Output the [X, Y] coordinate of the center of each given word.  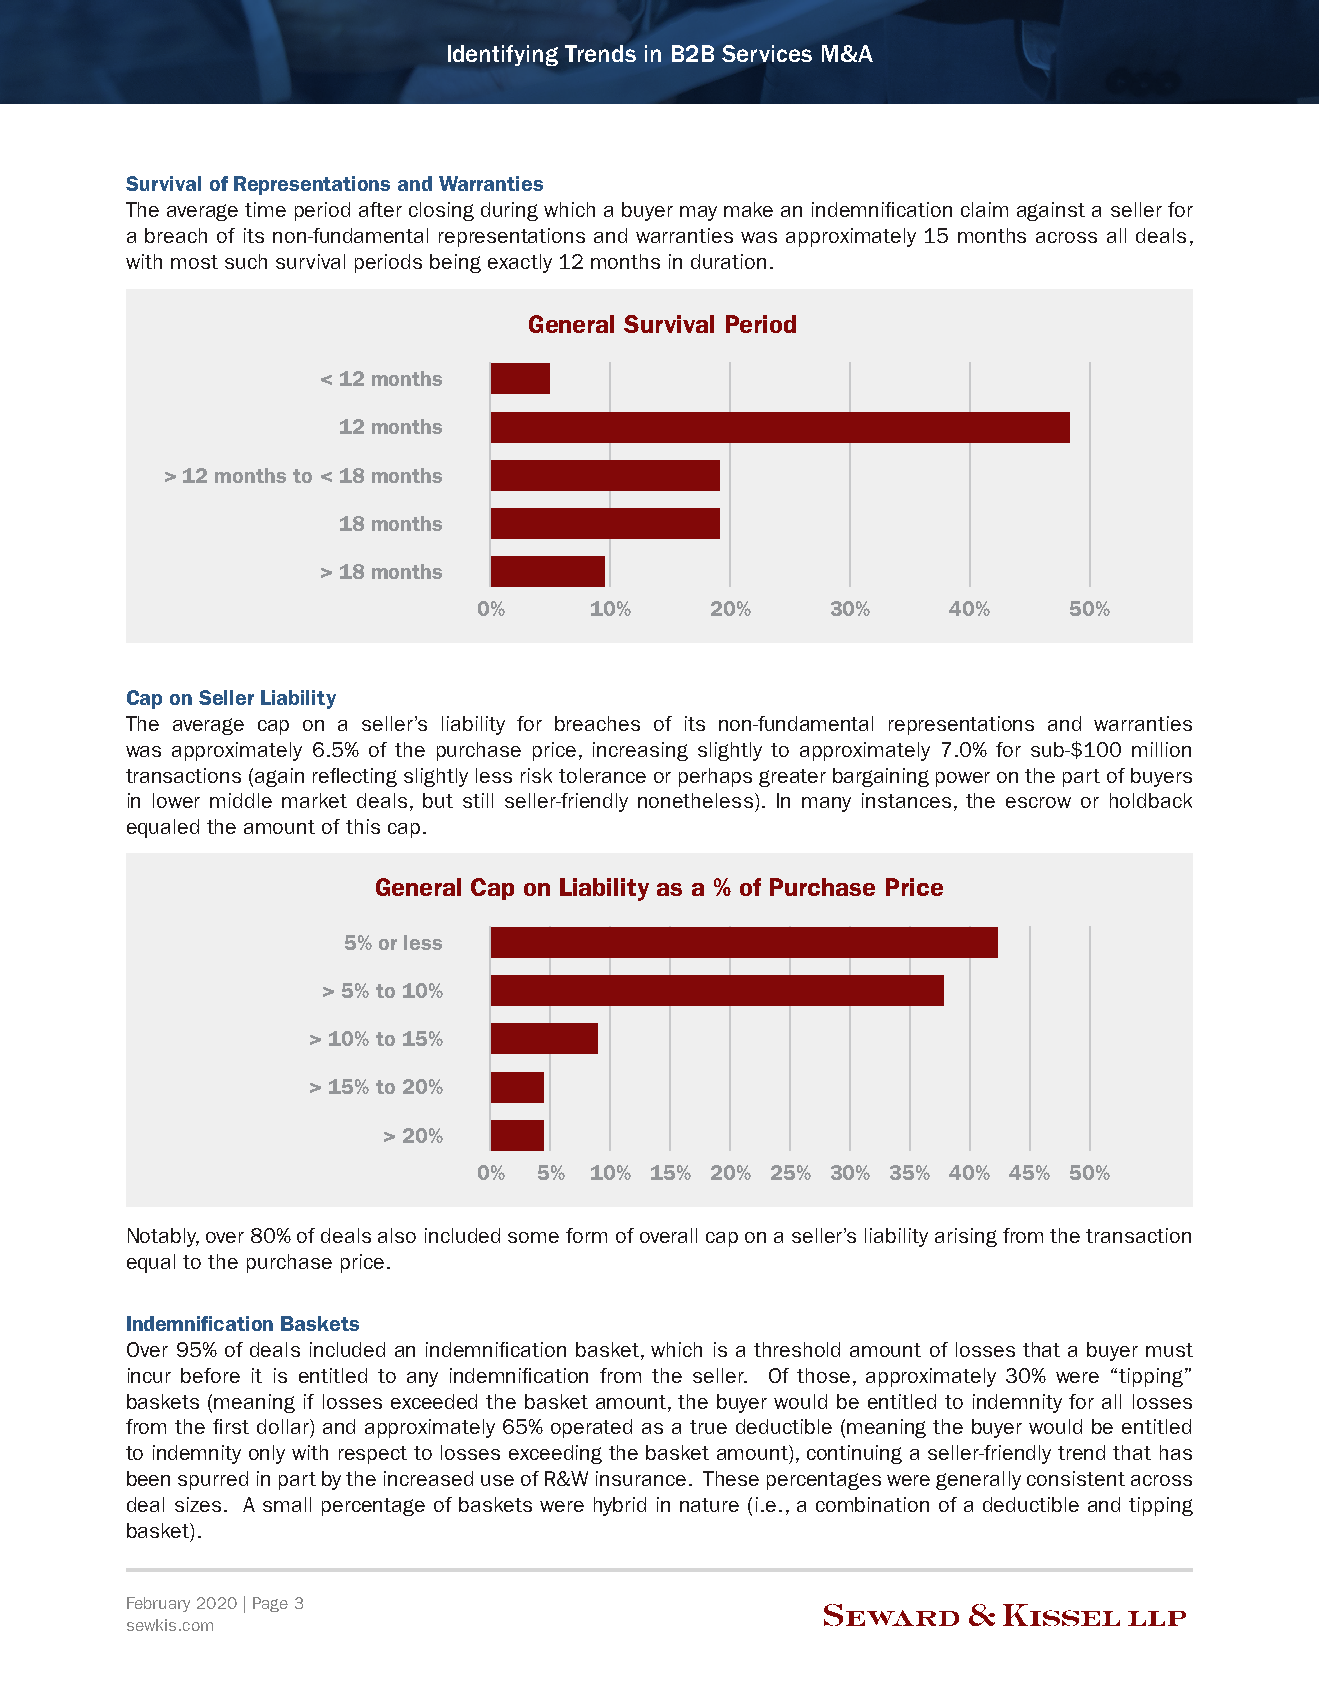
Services [767, 53]
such [246, 261]
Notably [163, 1237]
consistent [1076, 1478]
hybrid [620, 1506]
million [1161, 749]
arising [966, 1237]
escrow [1038, 802]
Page [270, 1604]
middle [241, 800]
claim [984, 209]
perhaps [715, 777]
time [265, 209]
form [586, 1235]
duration [728, 261]
